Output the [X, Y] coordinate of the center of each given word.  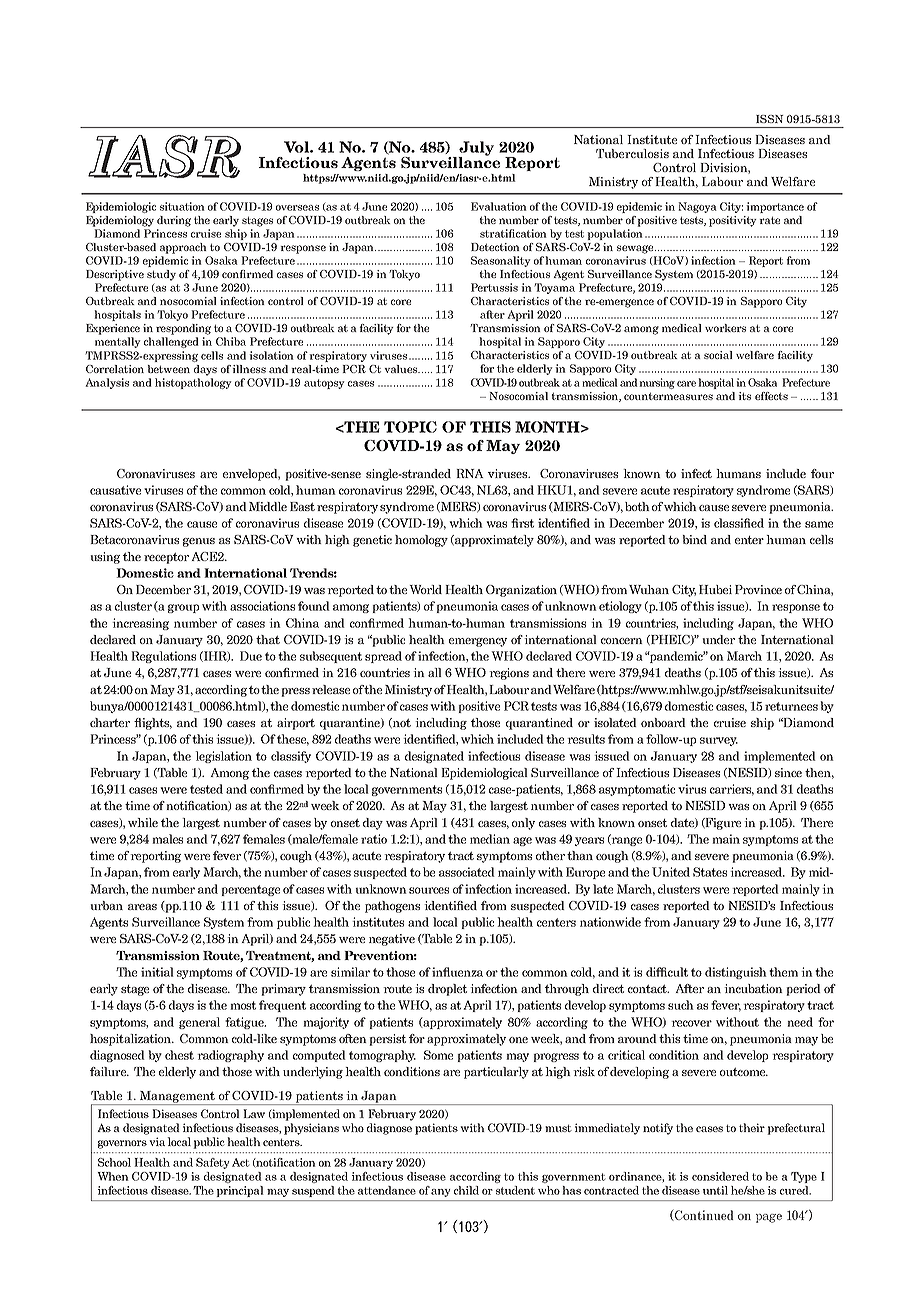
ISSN [769, 119]
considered [720, 1176]
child [466, 1190]
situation [182, 206]
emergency [478, 642]
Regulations [163, 657]
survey [719, 741]
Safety [213, 1163]
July [476, 149]
